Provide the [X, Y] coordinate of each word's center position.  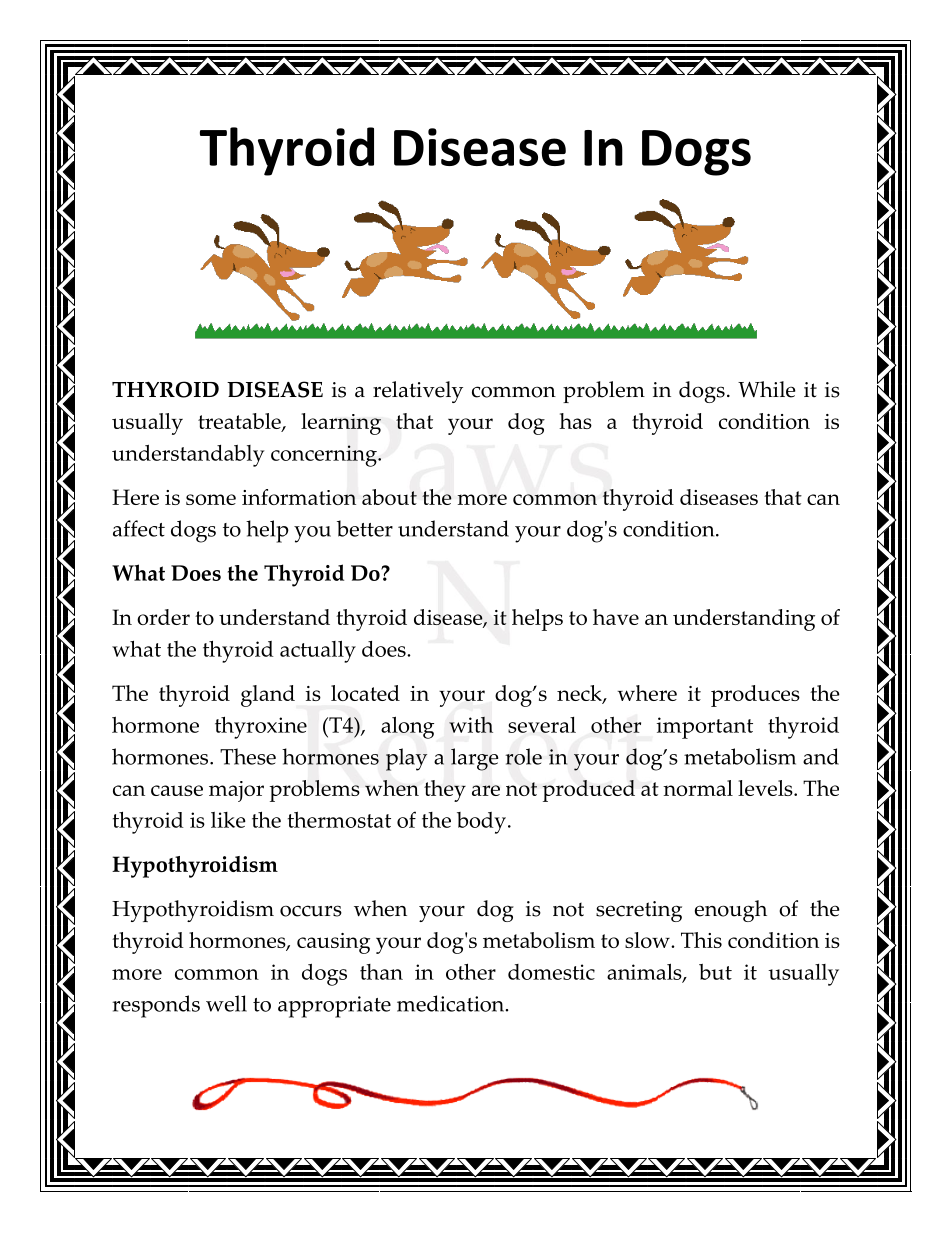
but [715, 972]
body [481, 823]
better [365, 528]
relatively [418, 392]
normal [698, 788]
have [616, 617]
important [705, 728]
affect [139, 528]
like [228, 820]
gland [268, 696]
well [226, 1003]
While [767, 389]
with [471, 725]
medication [452, 1003]
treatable [240, 422]
